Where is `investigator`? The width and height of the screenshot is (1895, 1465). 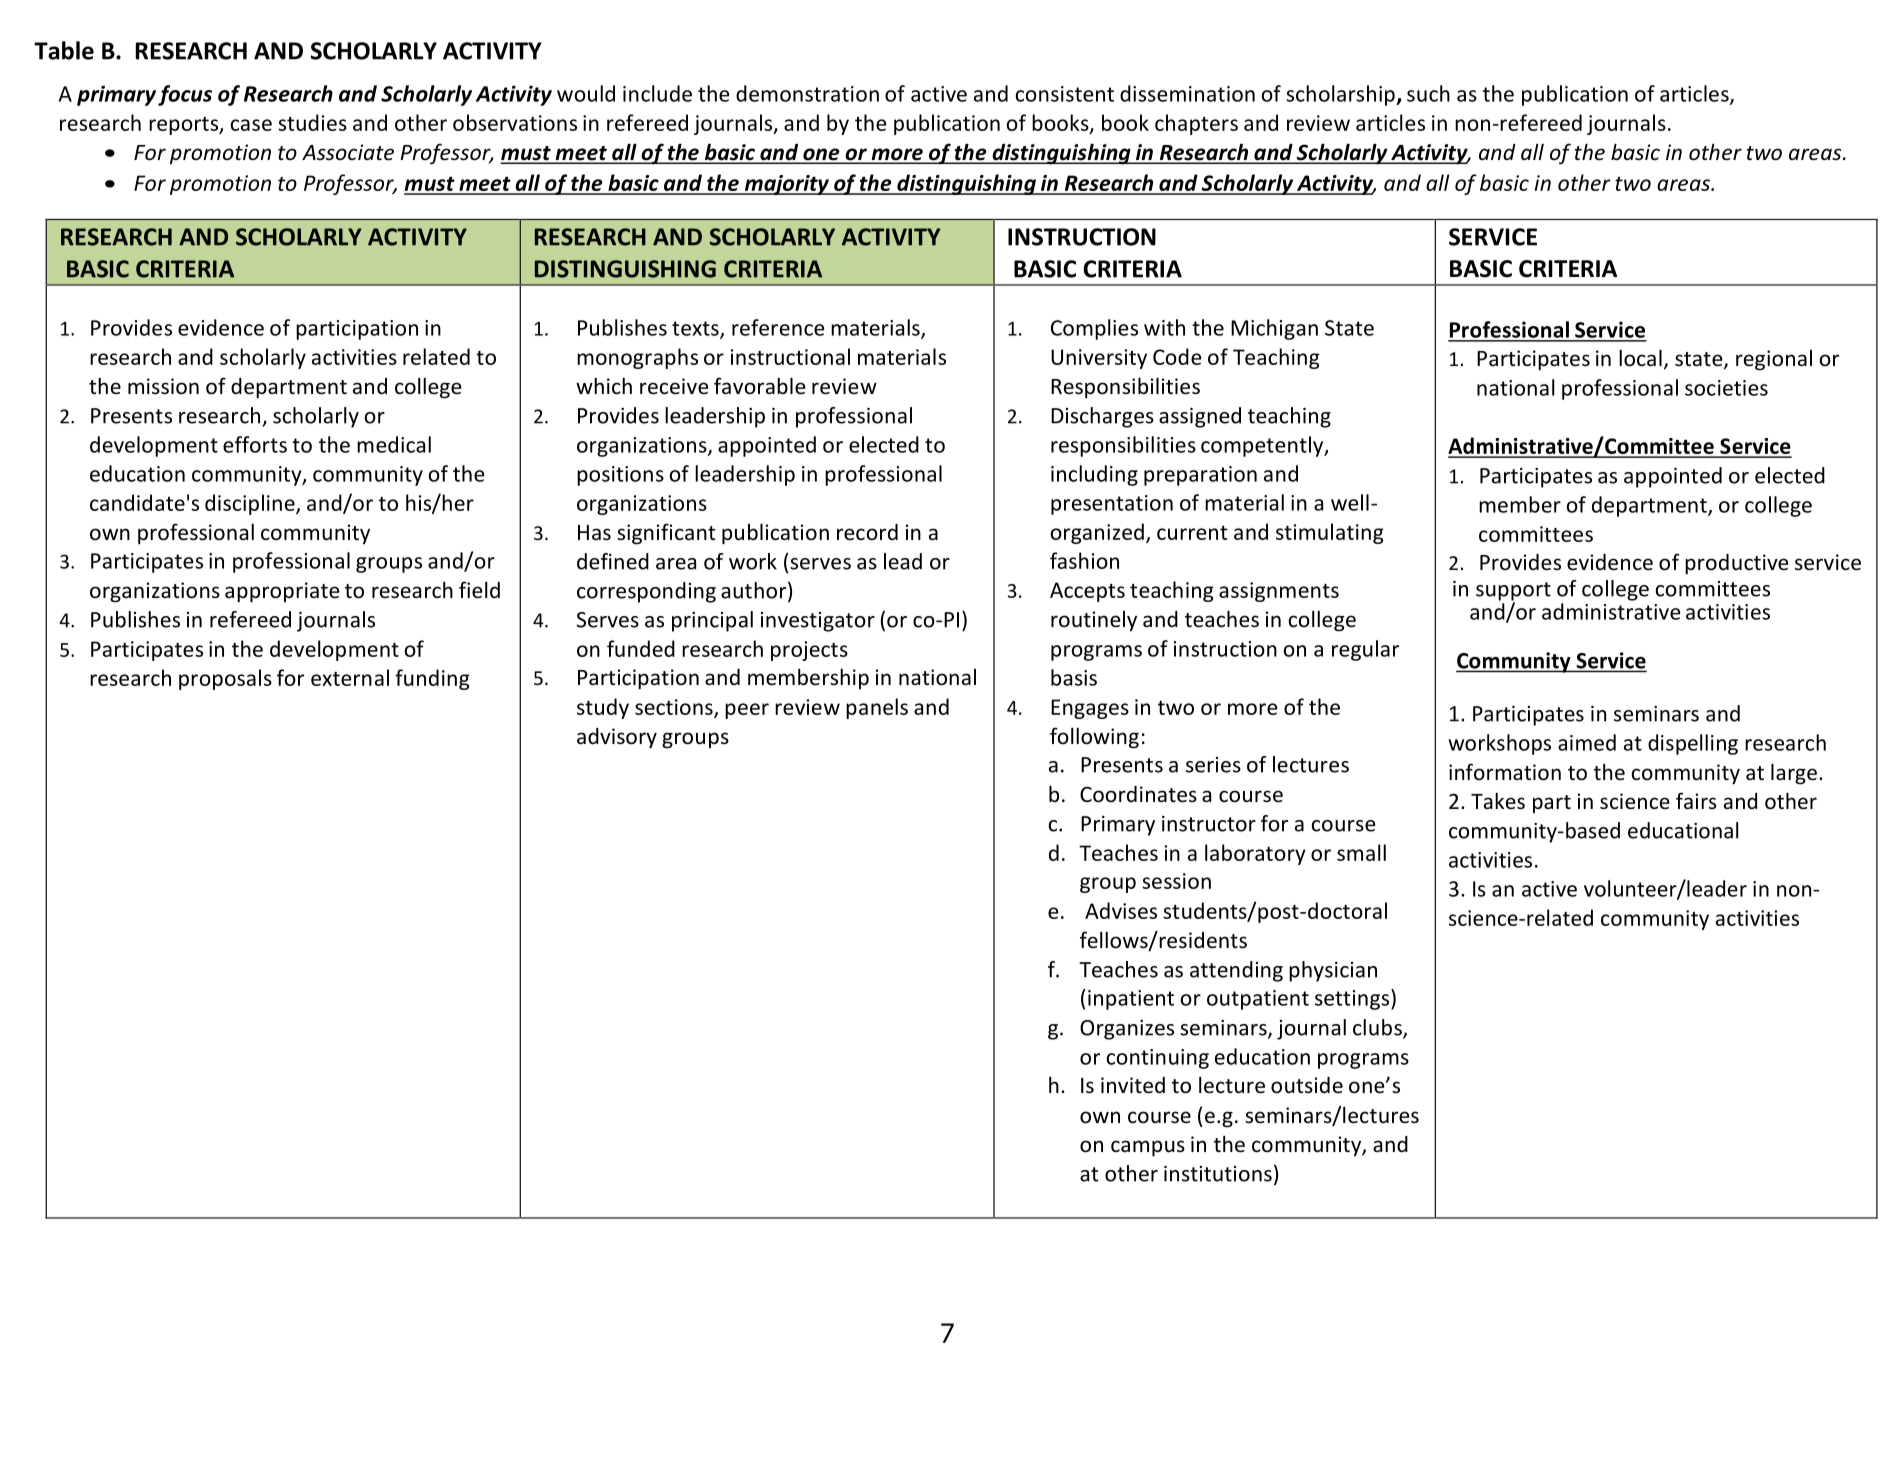 investigator is located at coordinates (818, 622).
